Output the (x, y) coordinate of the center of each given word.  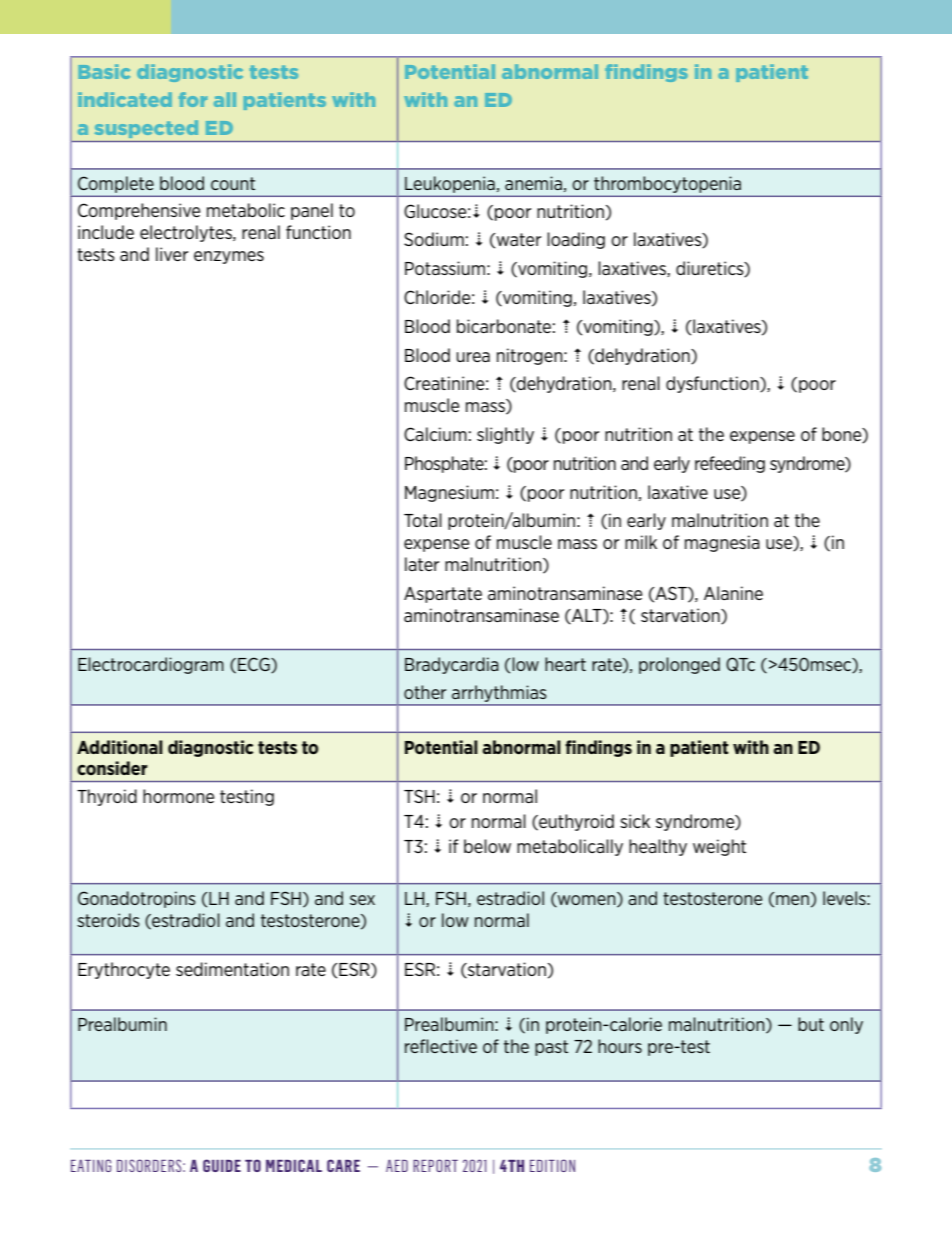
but (811, 1024)
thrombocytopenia (667, 184)
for (193, 99)
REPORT (435, 1165)
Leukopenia (450, 184)
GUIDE (222, 1165)
